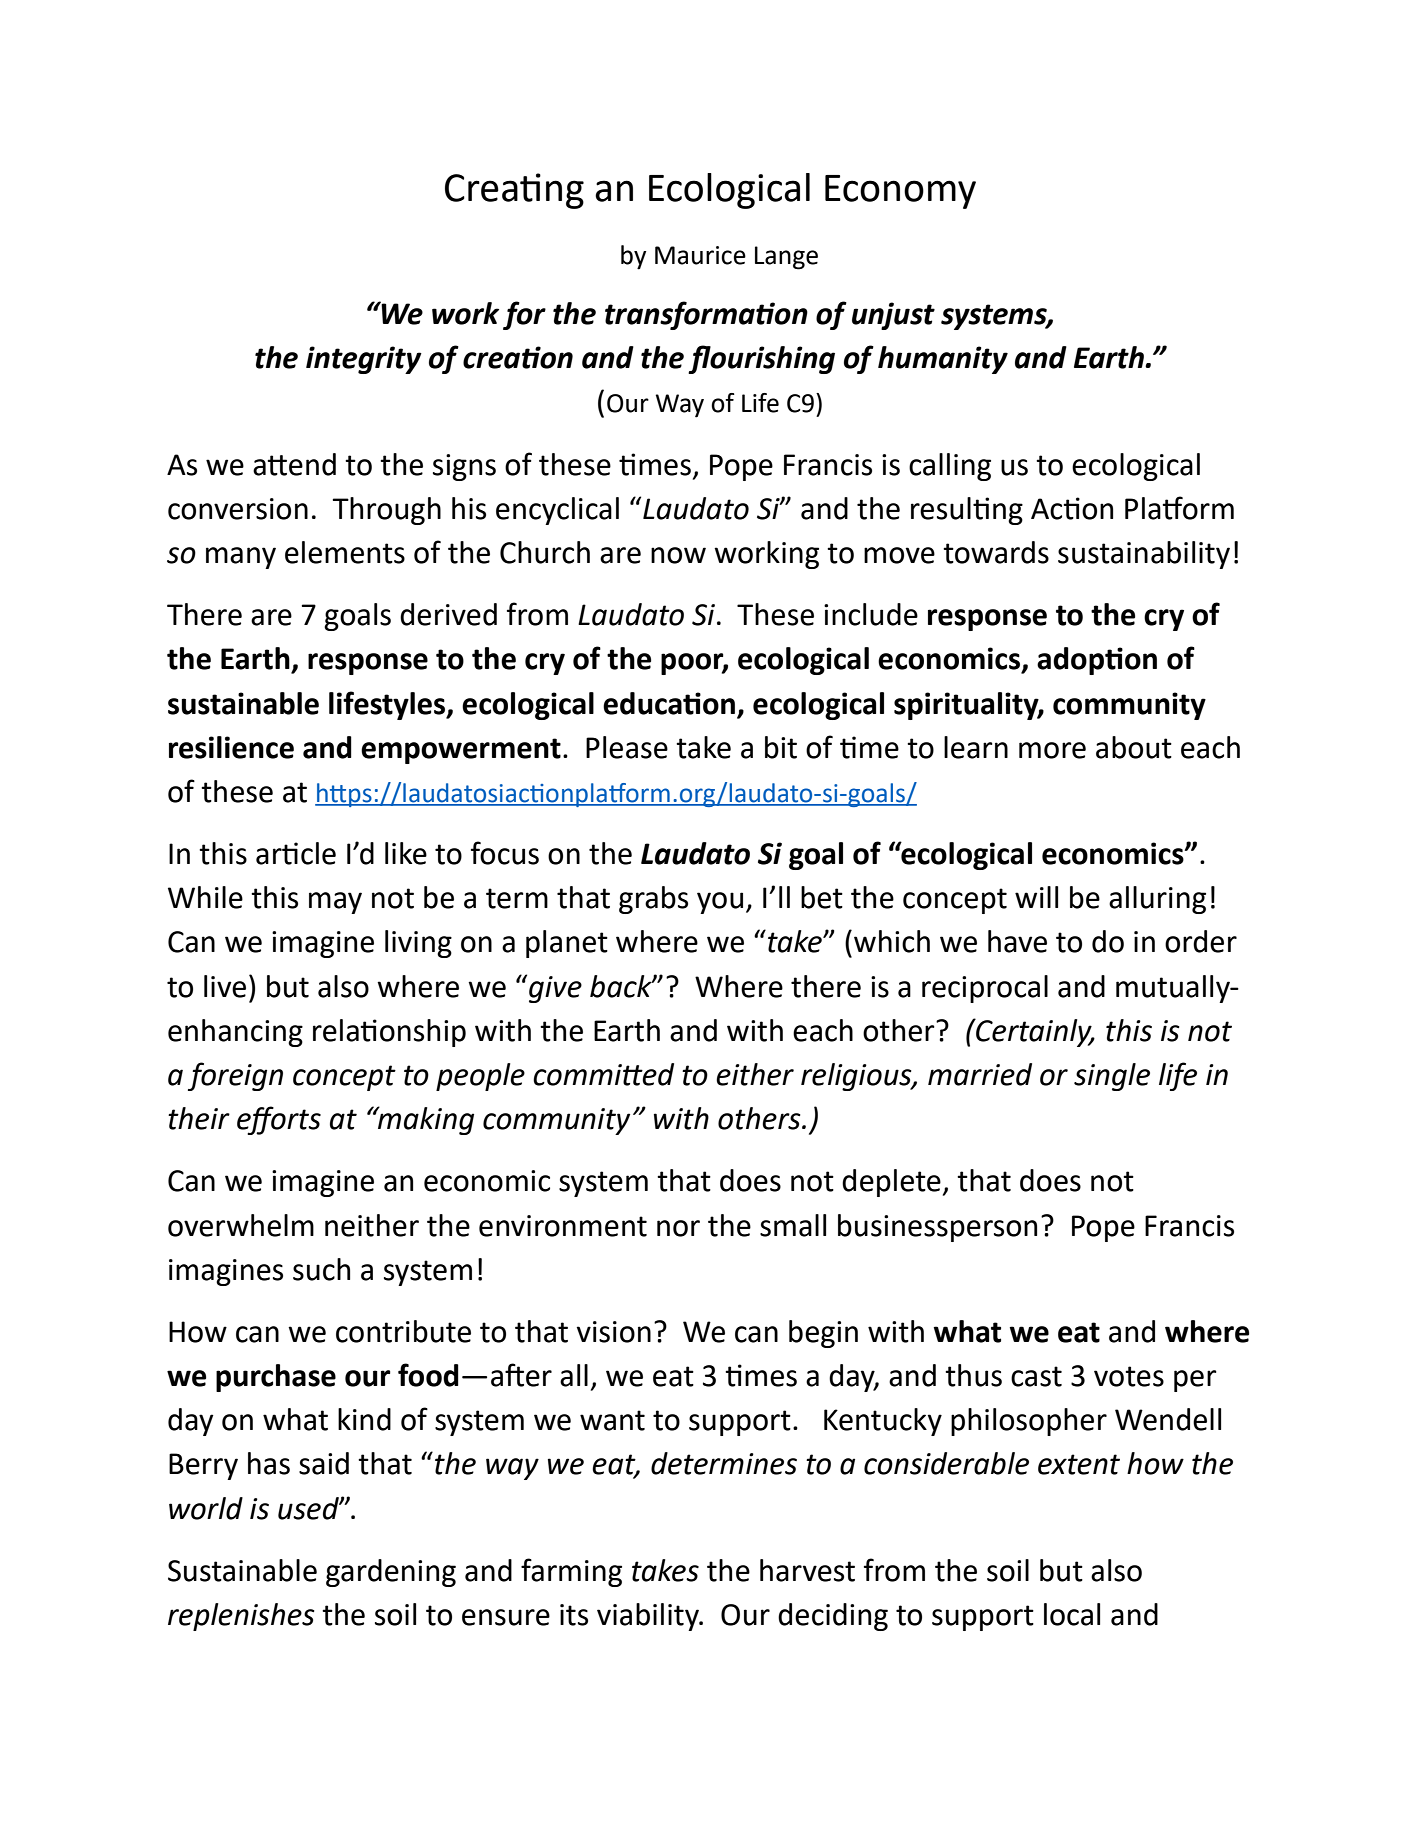  What do you see at coordinates (1112, 1077) in the screenshot?
I see `single` at bounding box center [1112, 1077].
